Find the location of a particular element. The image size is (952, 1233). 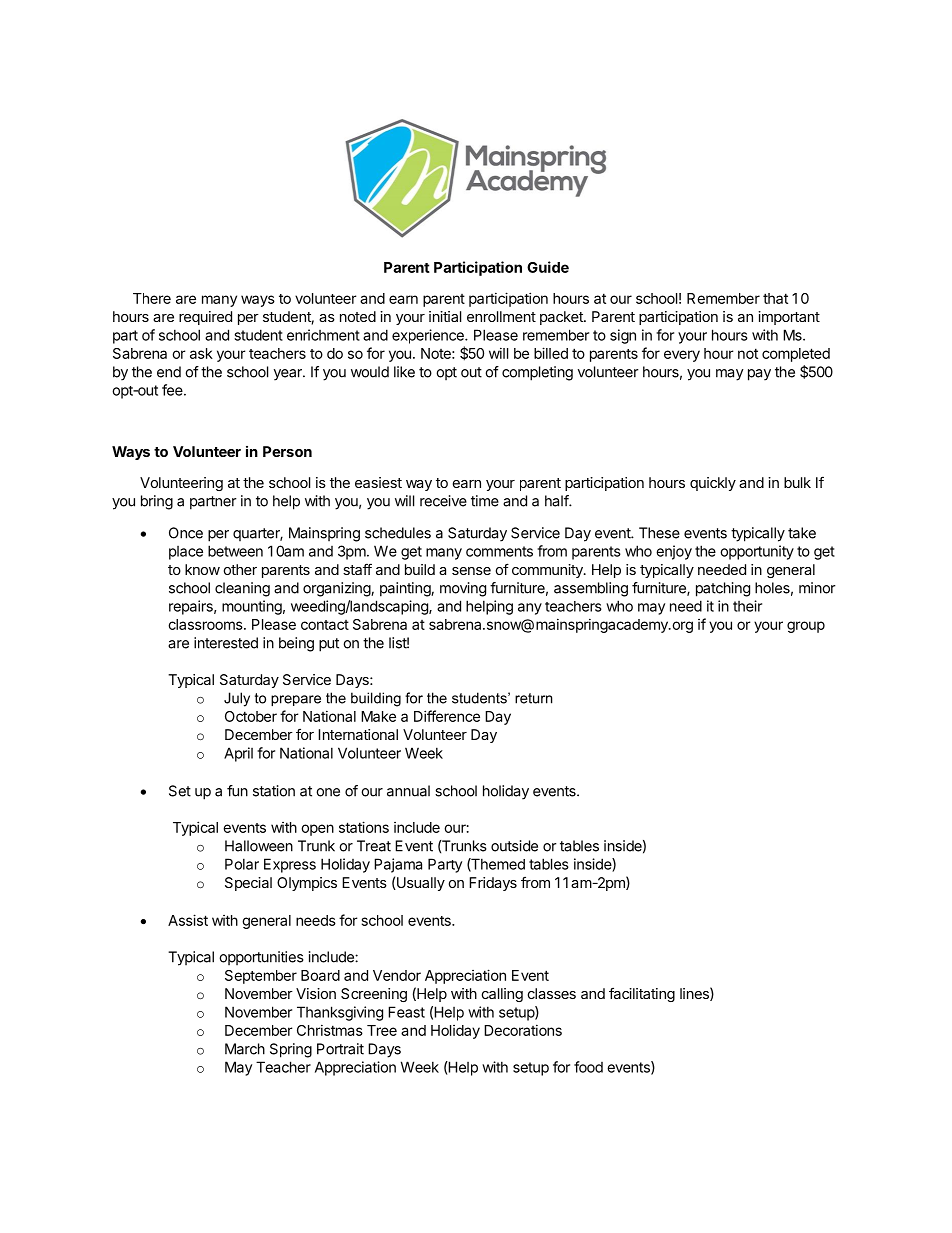

interested is located at coordinates (226, 643).
